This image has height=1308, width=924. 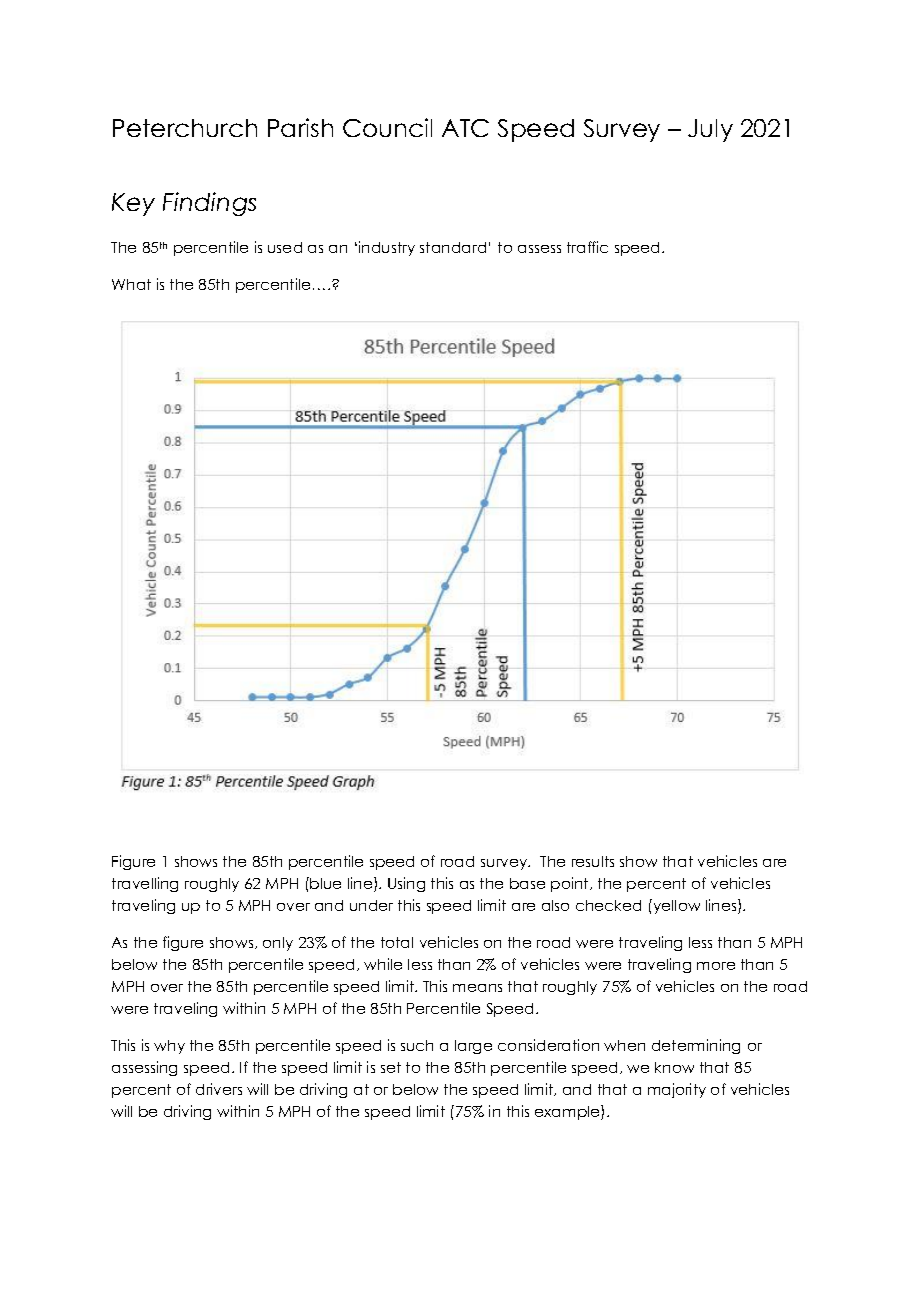 What do you see at coordinates (710, 130) in the image?
I see `July` at bounding box center [710, 130].
